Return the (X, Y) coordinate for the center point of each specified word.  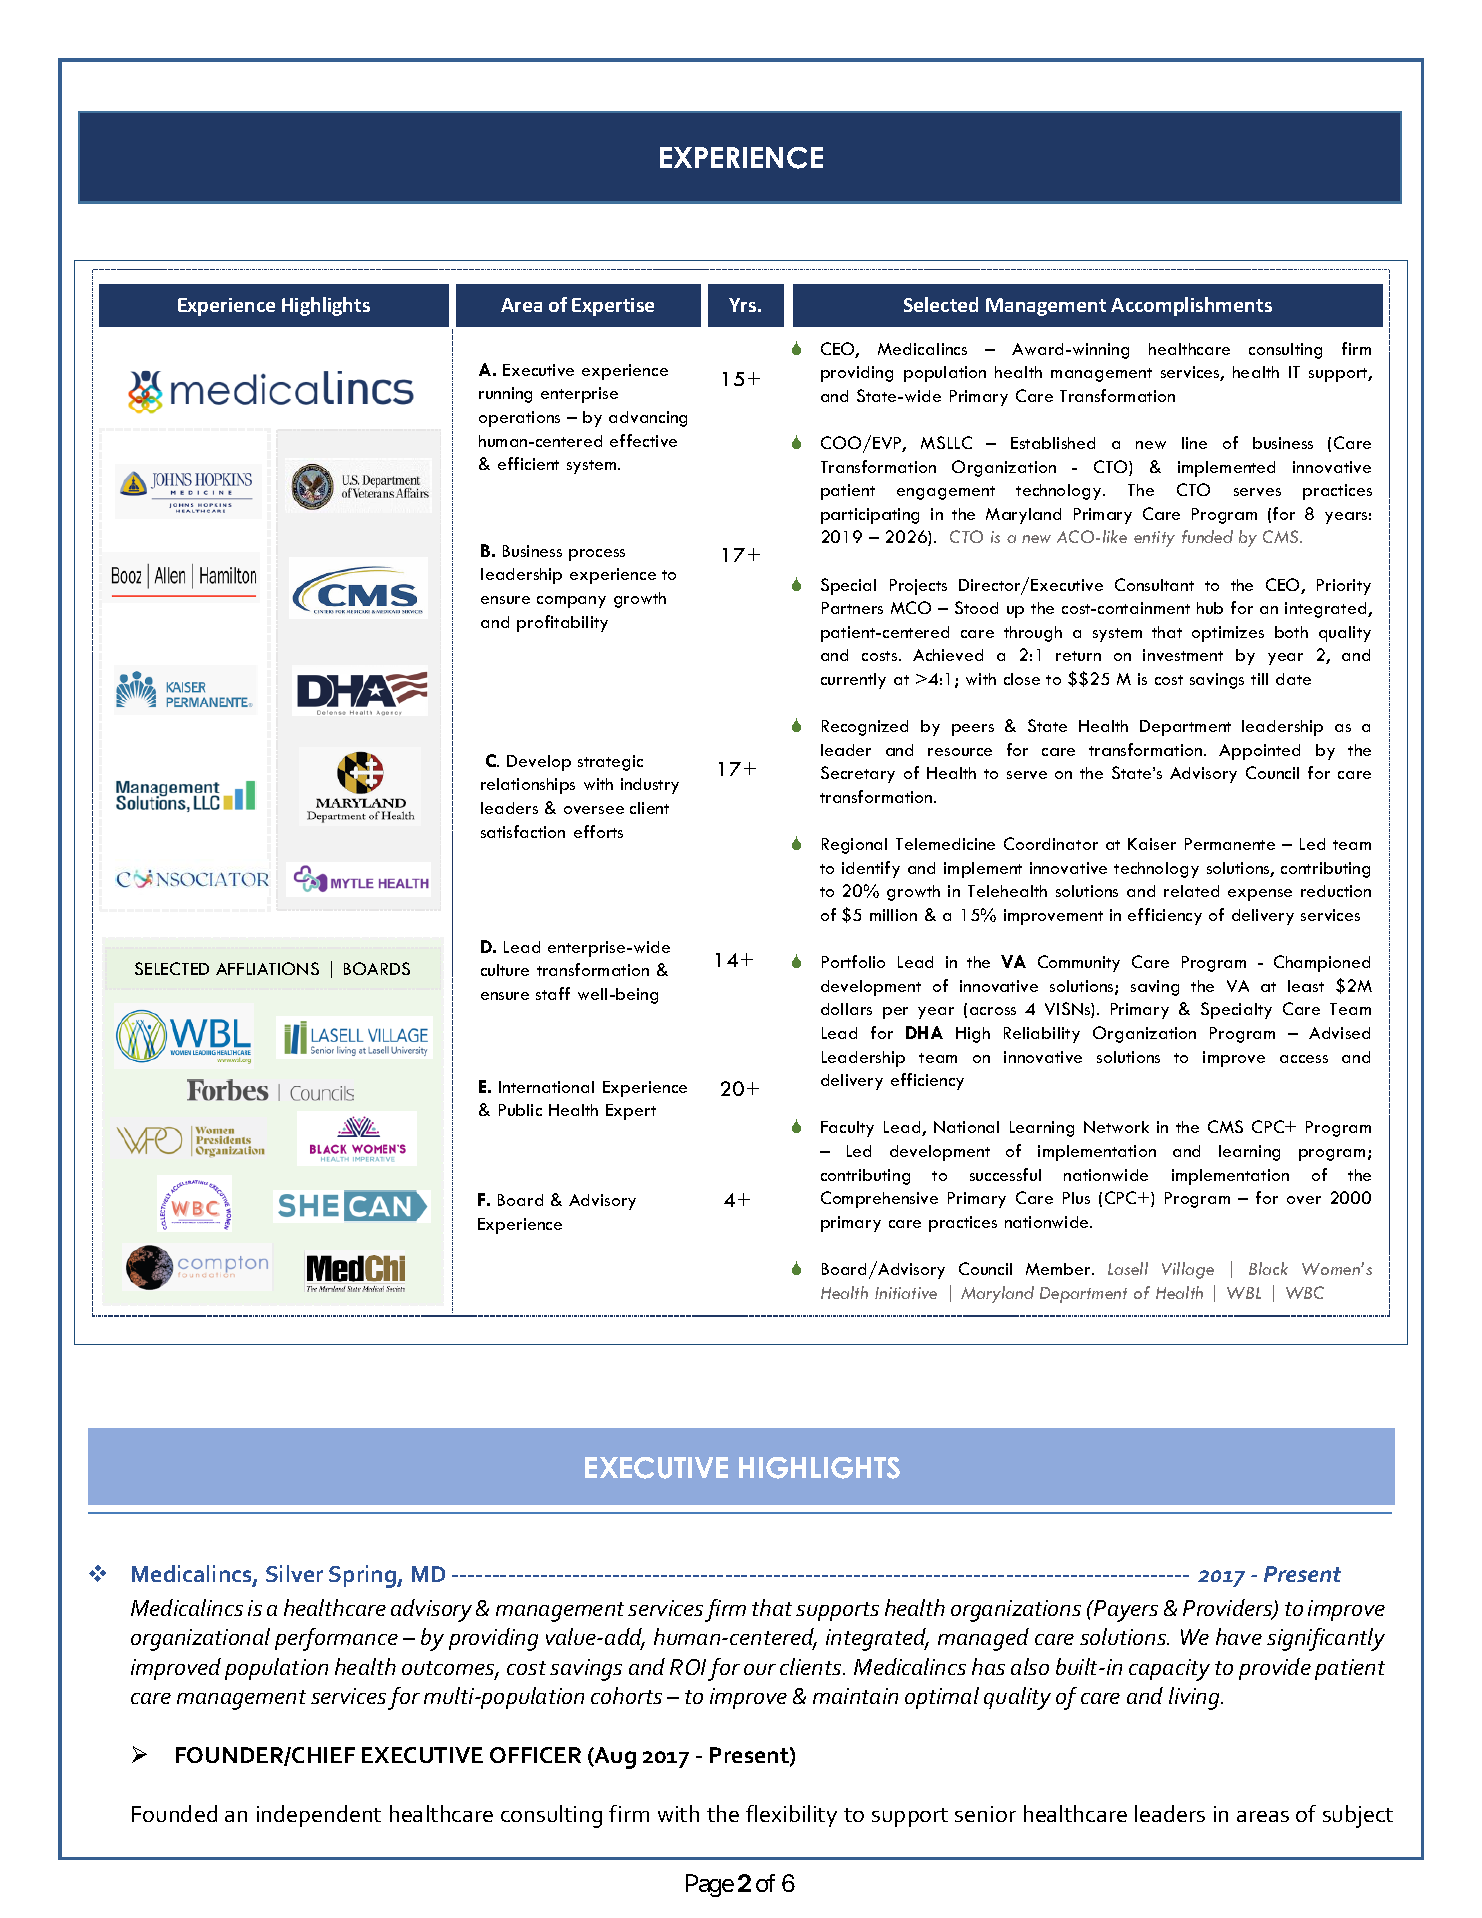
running (505, 395)
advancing (648, 419)
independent (319, 1816)
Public (520, 1110)
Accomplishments (1191, 306)
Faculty (847, 1129)
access (1304, 1059)
